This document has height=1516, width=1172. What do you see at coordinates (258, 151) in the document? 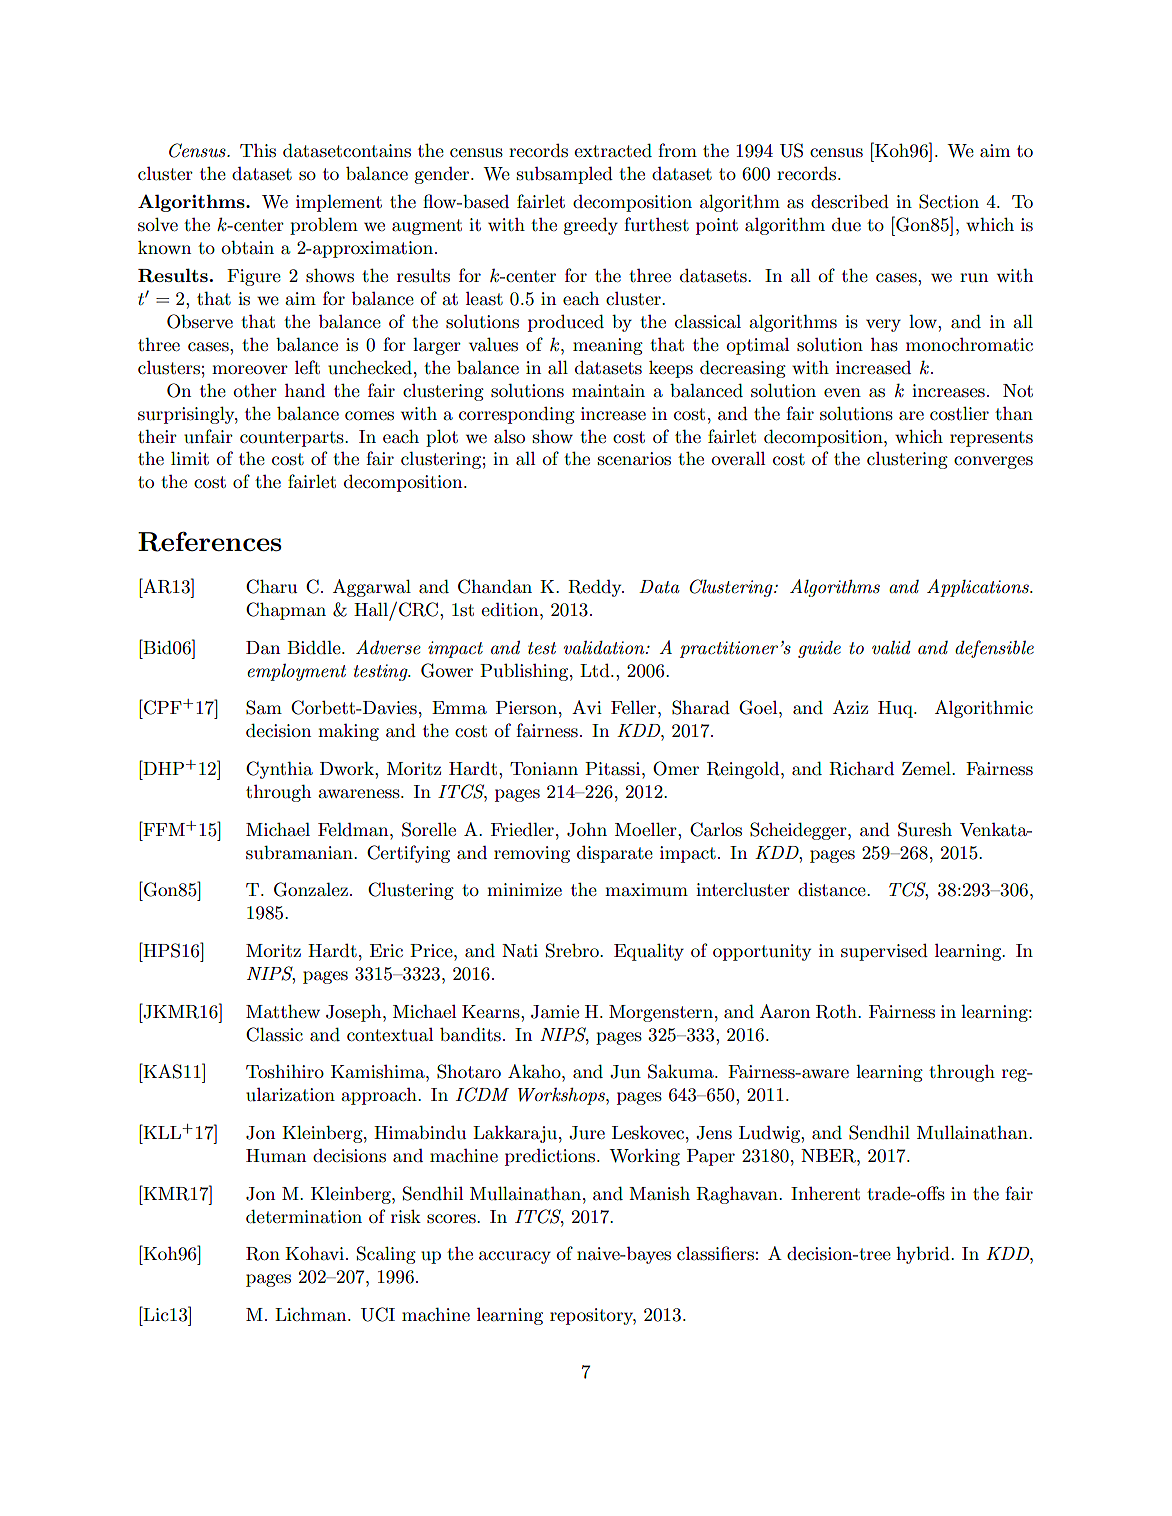
I see `This` at bounding box center [258, 151].
